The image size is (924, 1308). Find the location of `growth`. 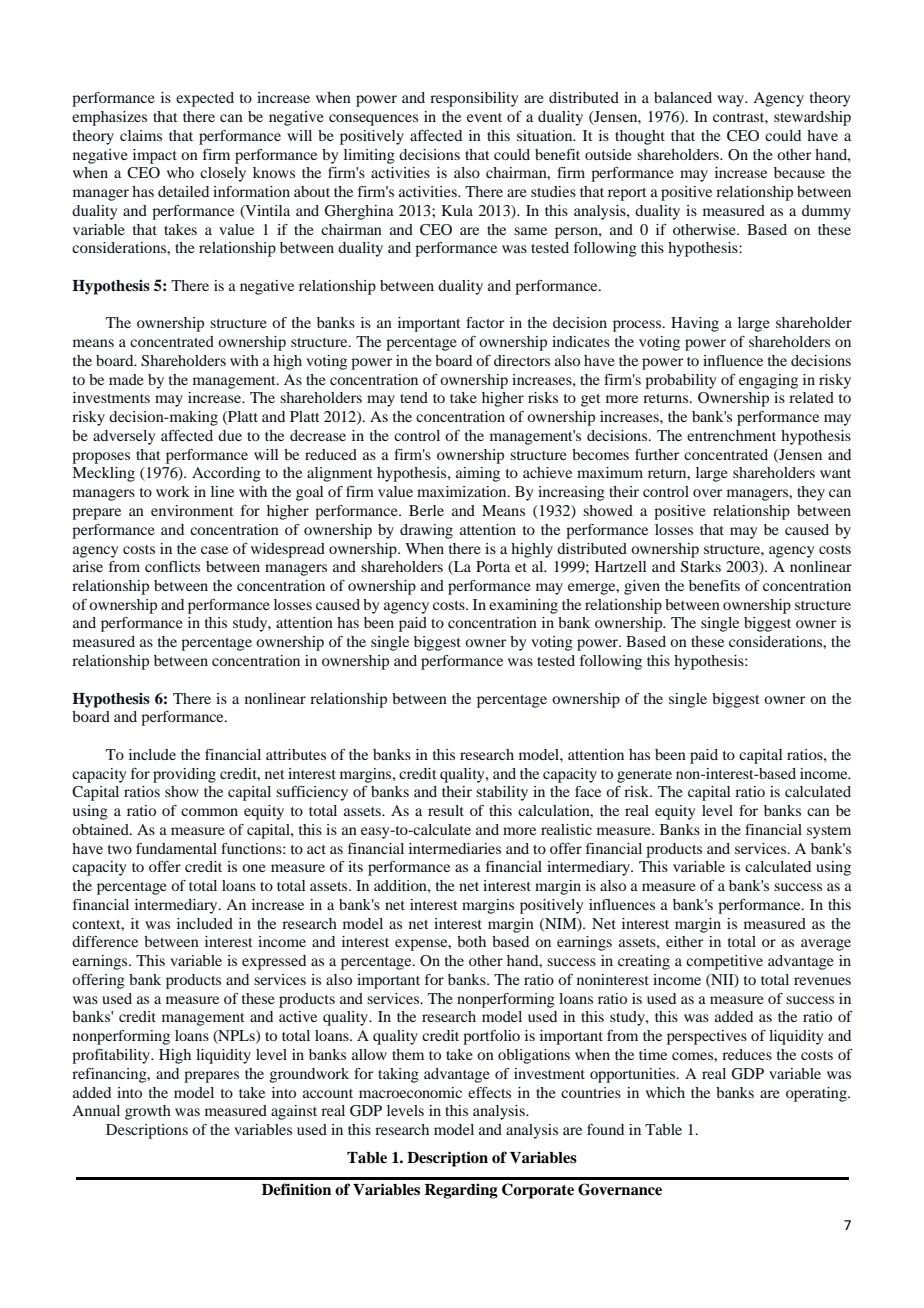

growth is located at coordinates (148, 1112).
